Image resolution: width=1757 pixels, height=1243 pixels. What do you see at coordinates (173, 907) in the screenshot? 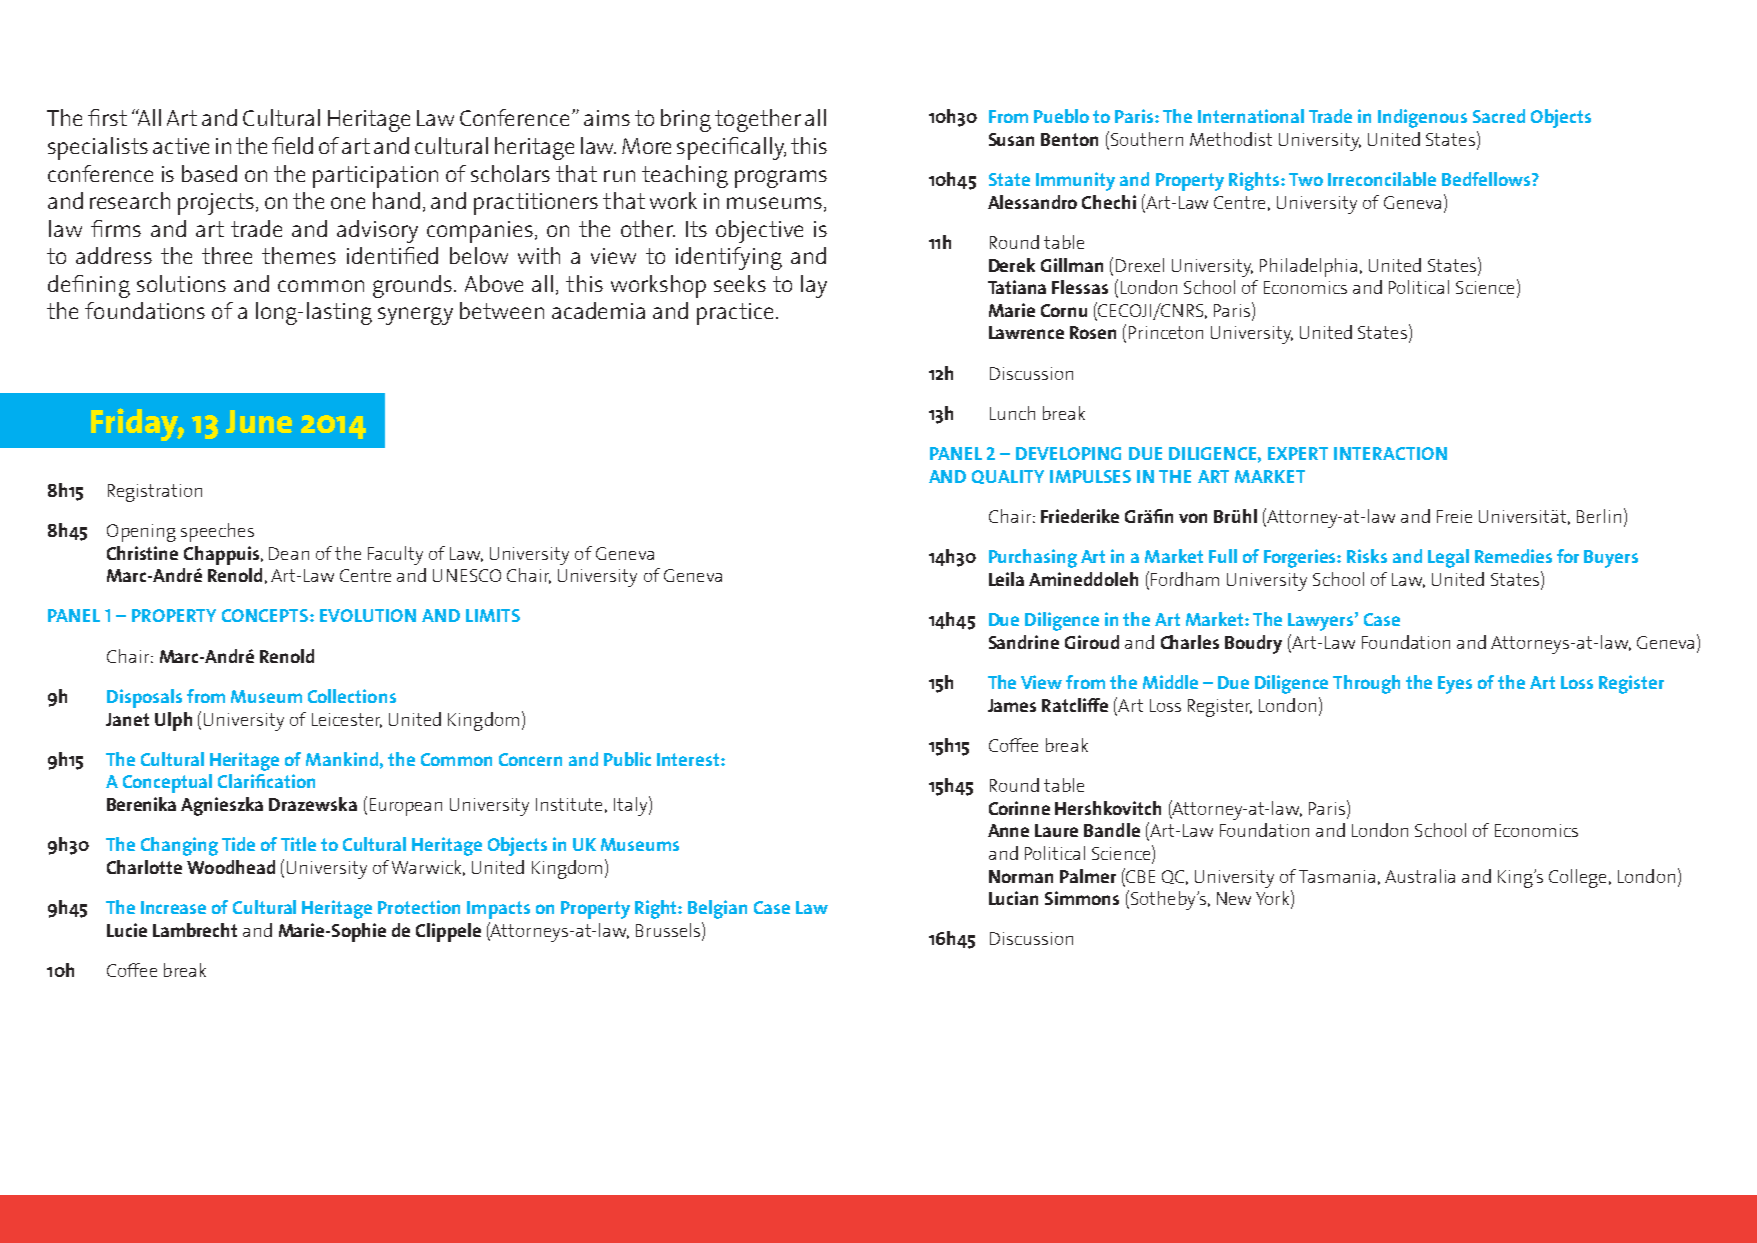
I see `Increase` at bounding box center [173, 907].
